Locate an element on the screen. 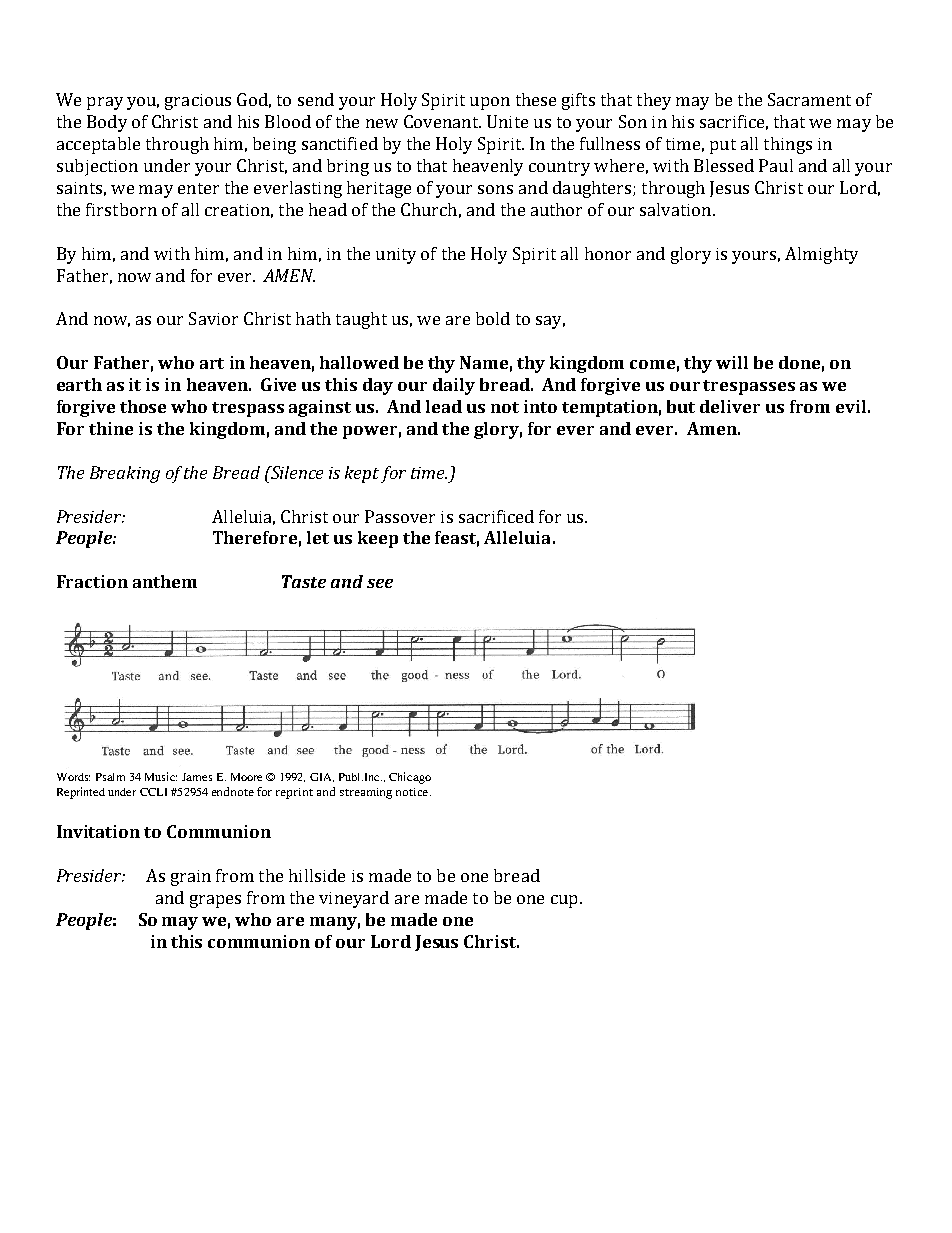 Image resolution: width=952 pixels, height=1233 pixels. grain is located at coordinates (191, 878).
